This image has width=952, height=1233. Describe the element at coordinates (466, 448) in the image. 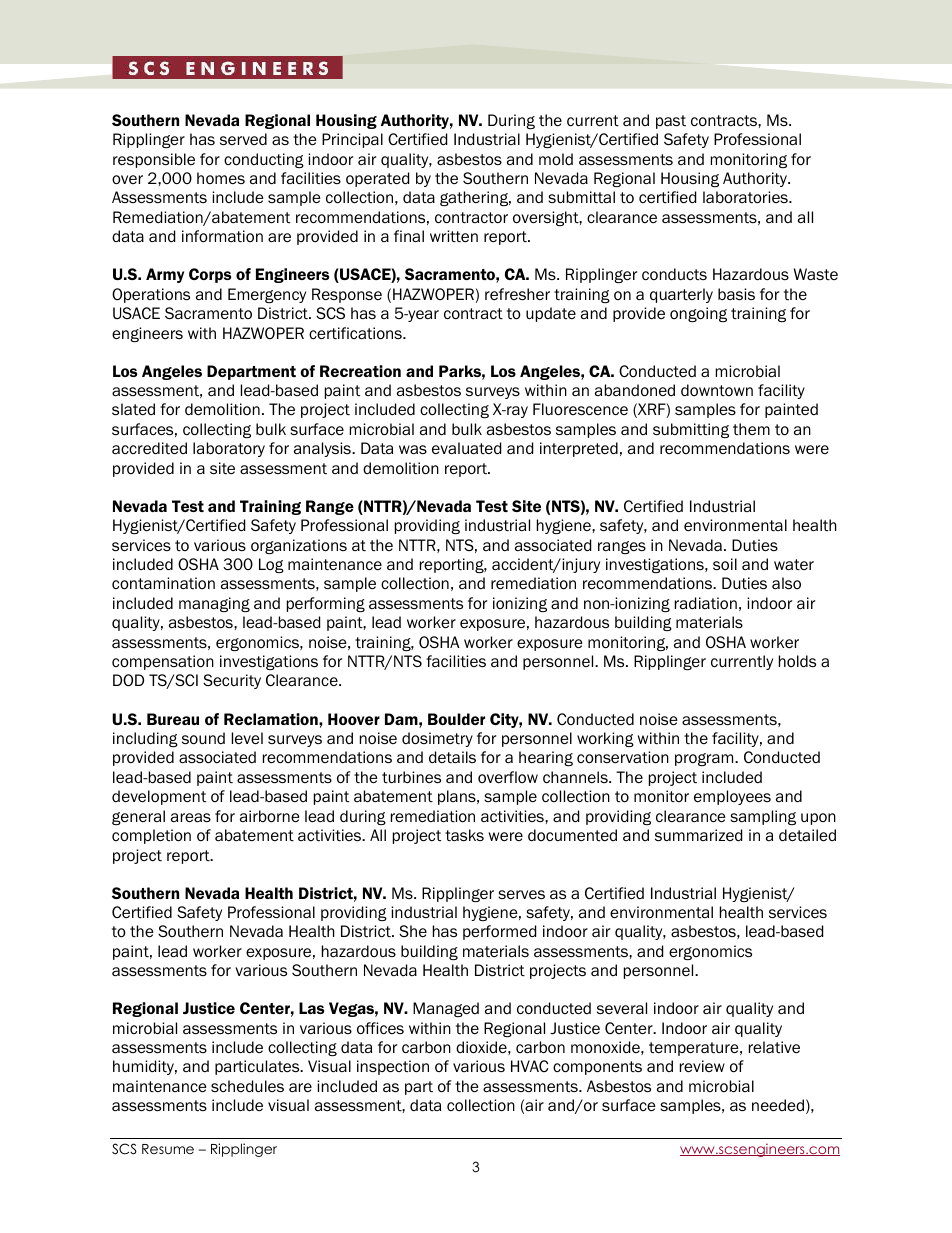

I see `evaluated` at that location.
